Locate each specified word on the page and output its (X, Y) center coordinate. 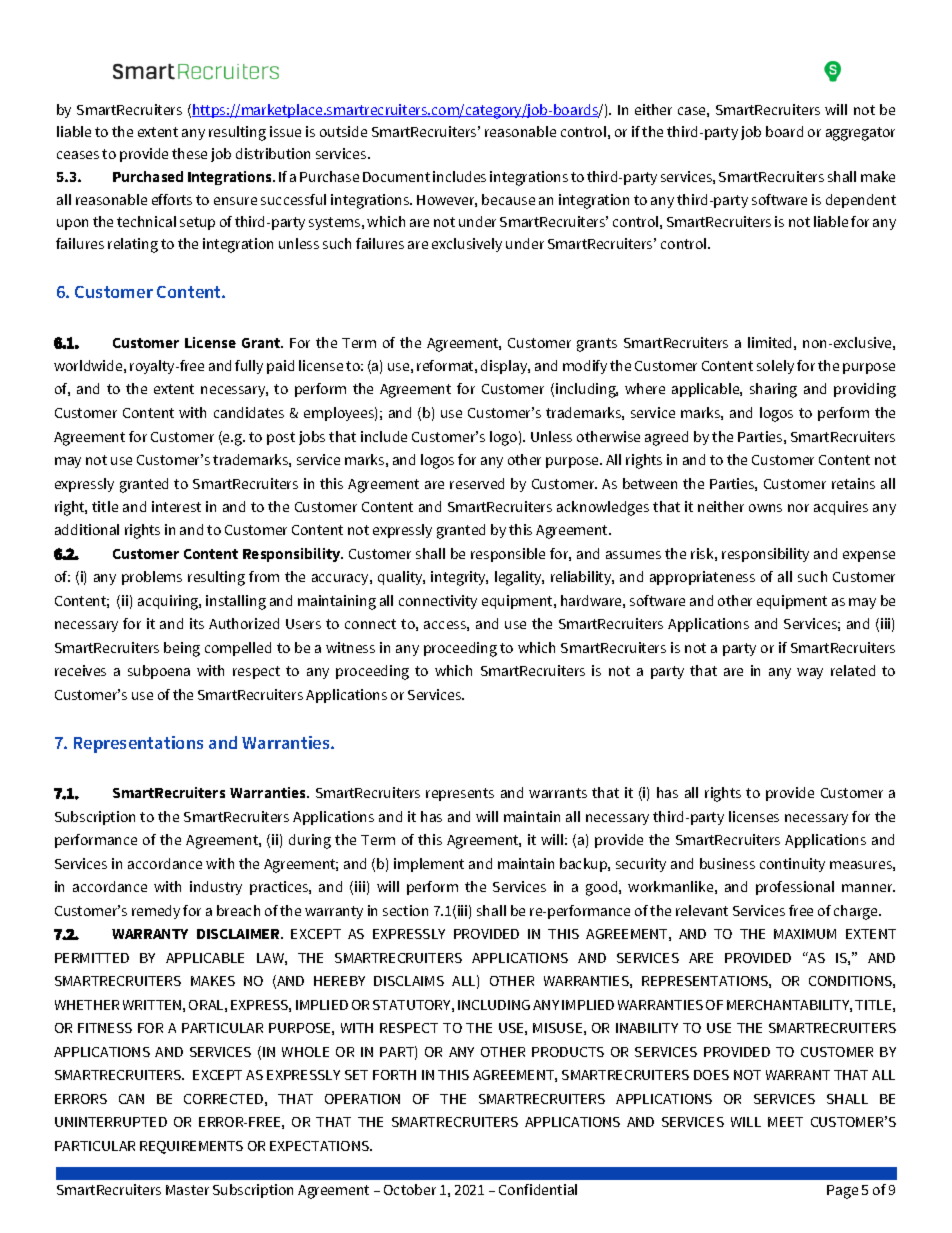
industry (216, 888)
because (508, 199)
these (189, 153)
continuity (792, 865)
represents (460, 794)
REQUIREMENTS (191, 1147)
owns (765, 508)
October (410, 1189)
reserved (477, 483)
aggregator (860, 134)
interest (176, 506)
